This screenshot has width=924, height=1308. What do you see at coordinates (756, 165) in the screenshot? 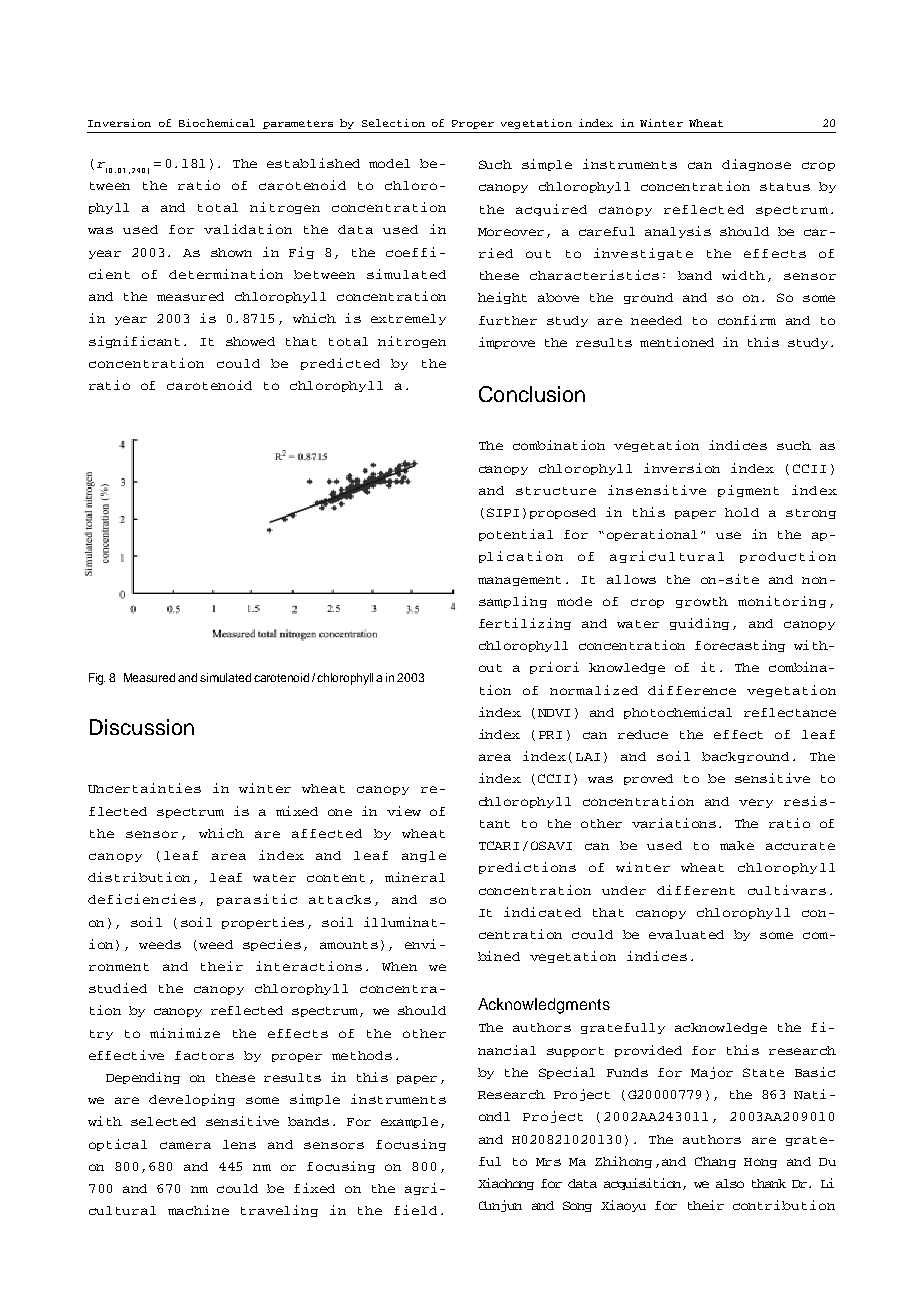
I see `diagnose` at bounding box center [756, 165].
